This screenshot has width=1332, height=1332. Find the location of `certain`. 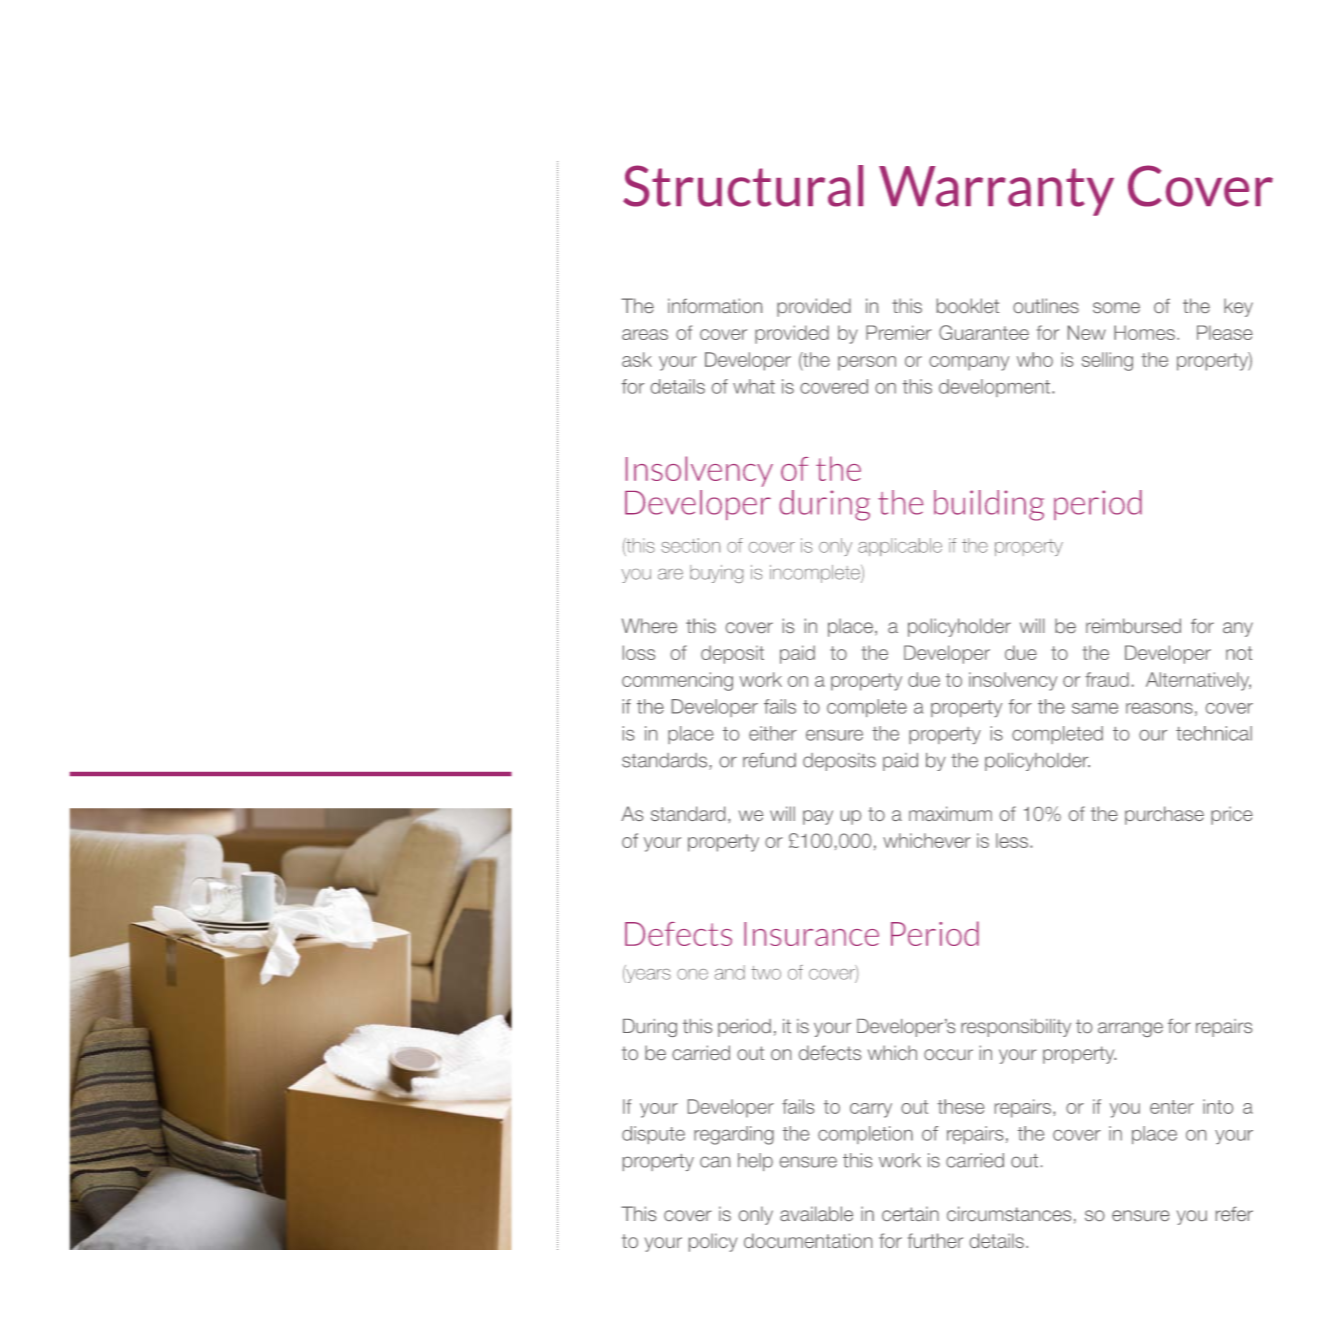

certain is located at coordinates (910, 1213).
